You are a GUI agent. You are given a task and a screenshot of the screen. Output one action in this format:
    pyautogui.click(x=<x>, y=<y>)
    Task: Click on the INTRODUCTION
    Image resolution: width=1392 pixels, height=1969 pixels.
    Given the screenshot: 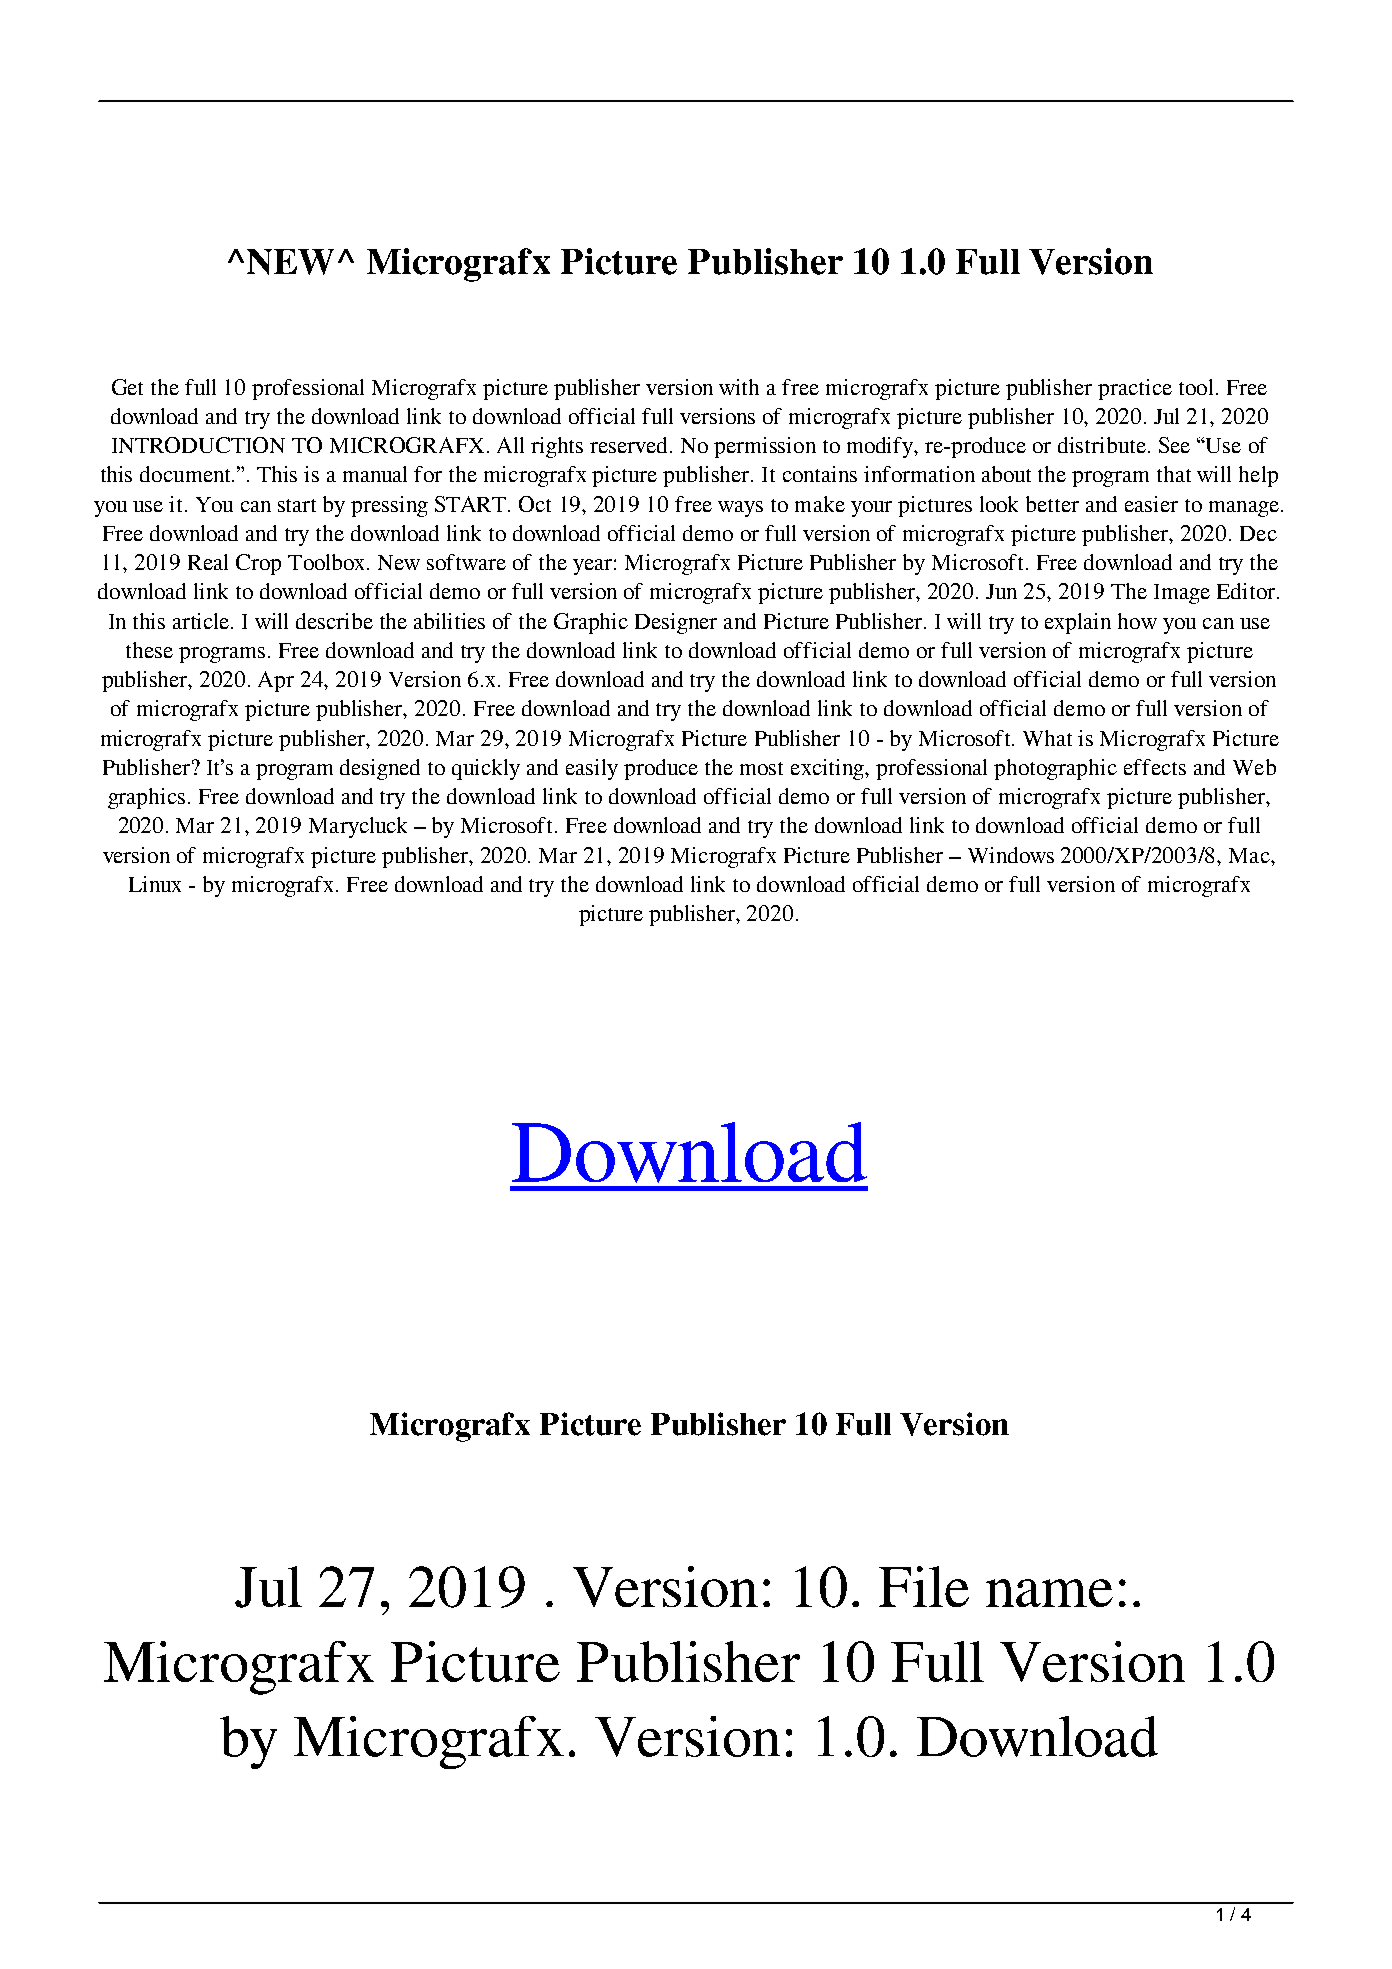 What is the action you would take?
    pyautogui.click(x=198, y=445)
